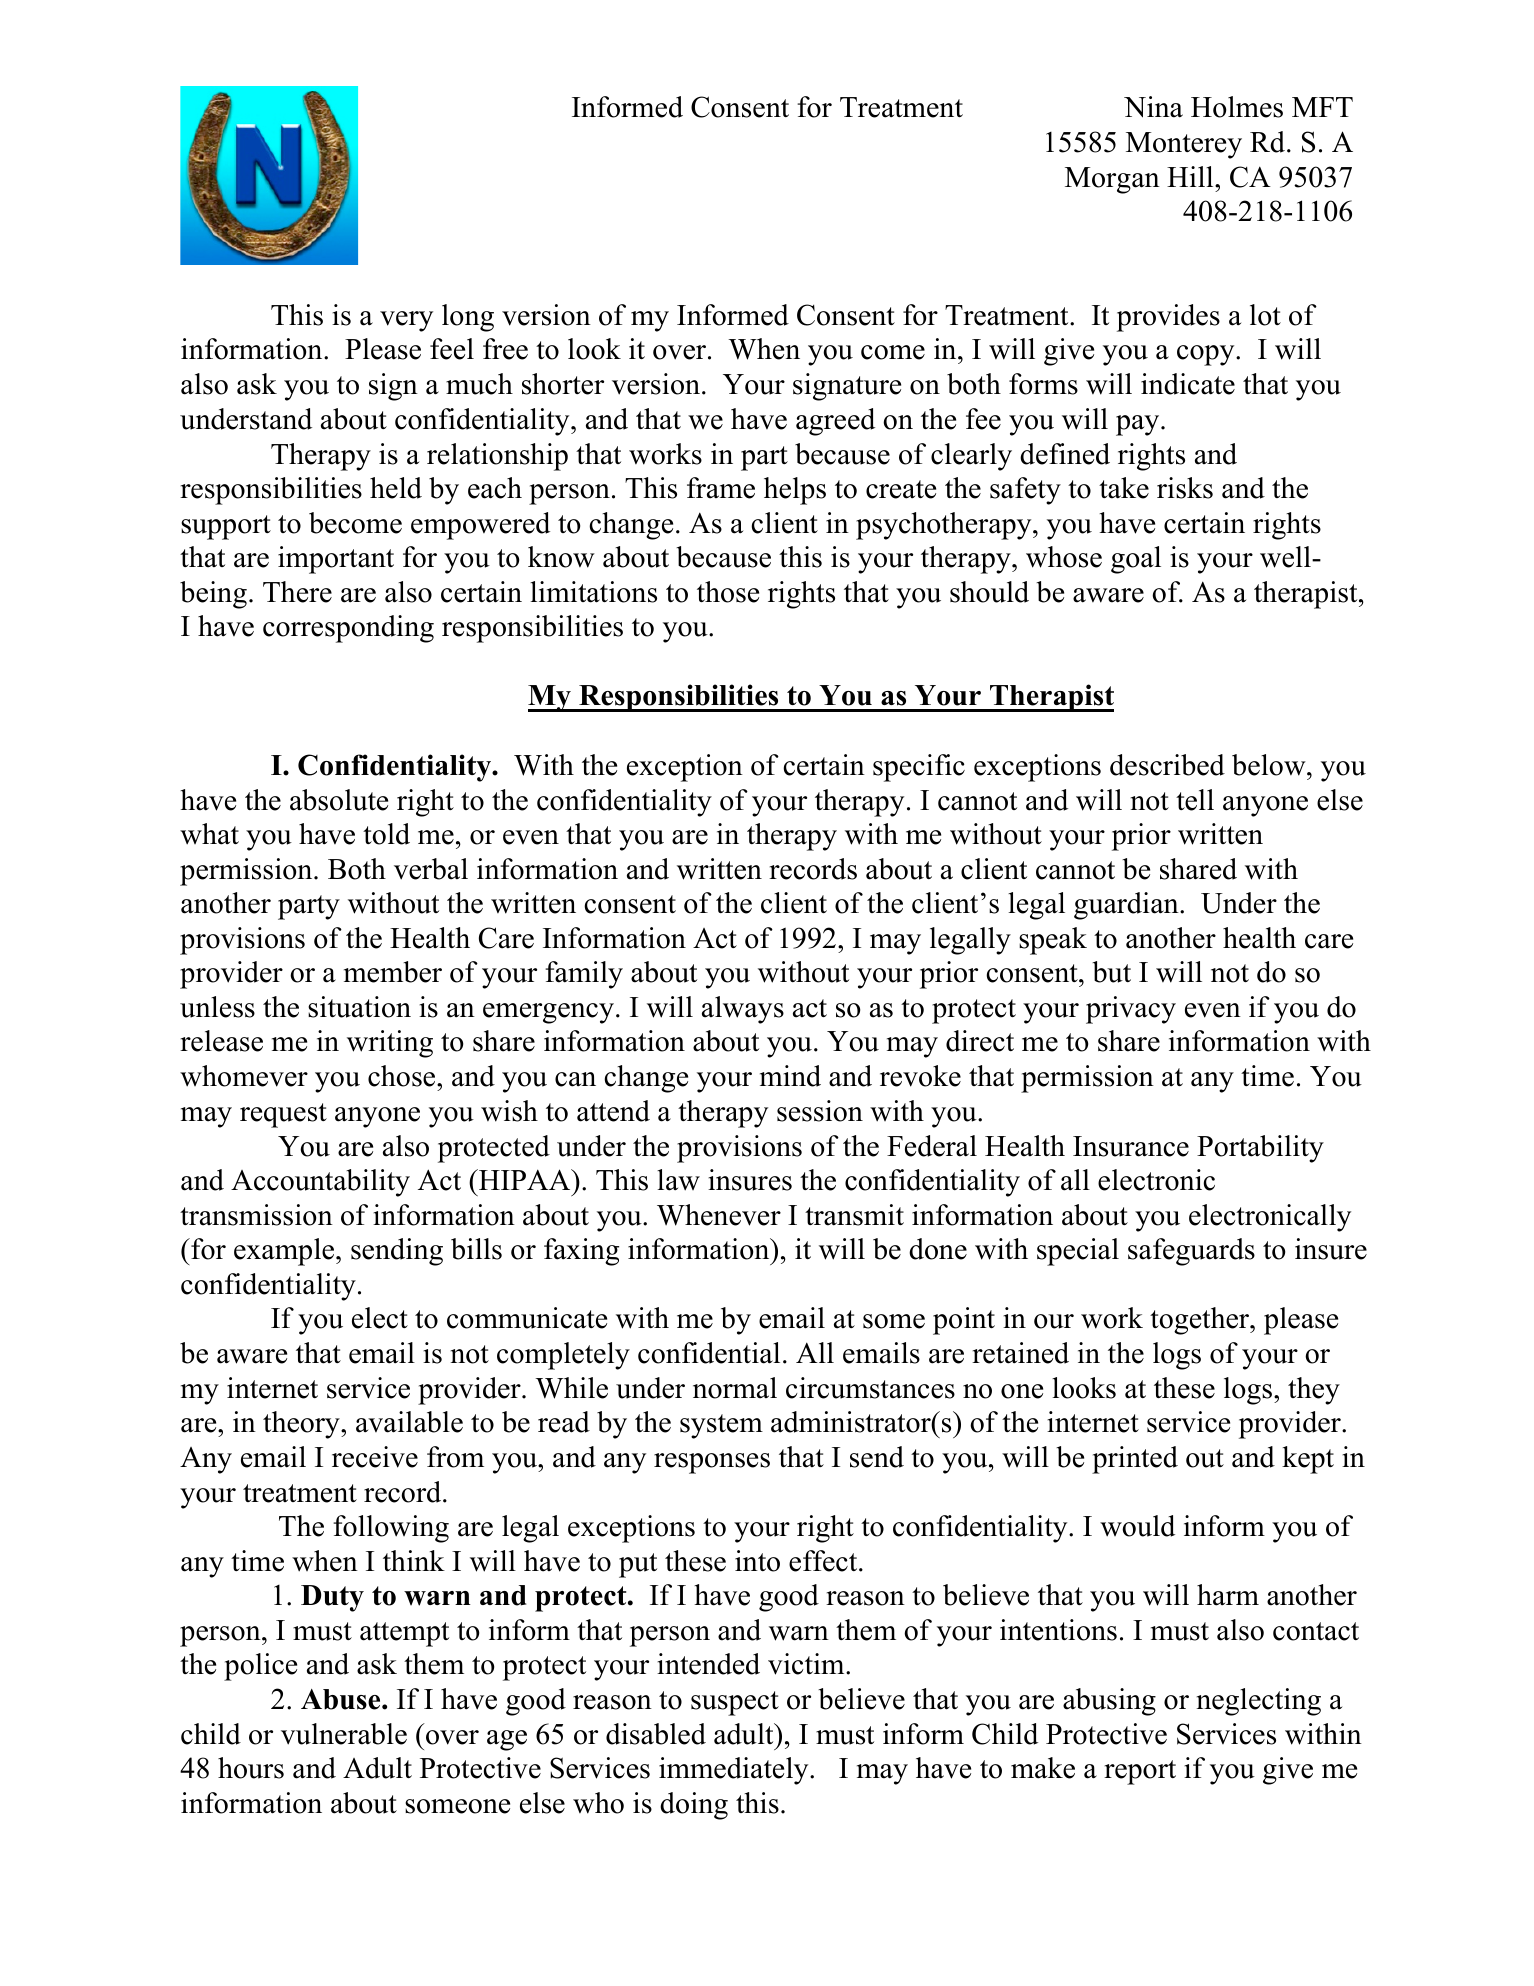 The height and width of the screenshot is (1986, 1534). I want to click on transmit, so click(854, 1215).
